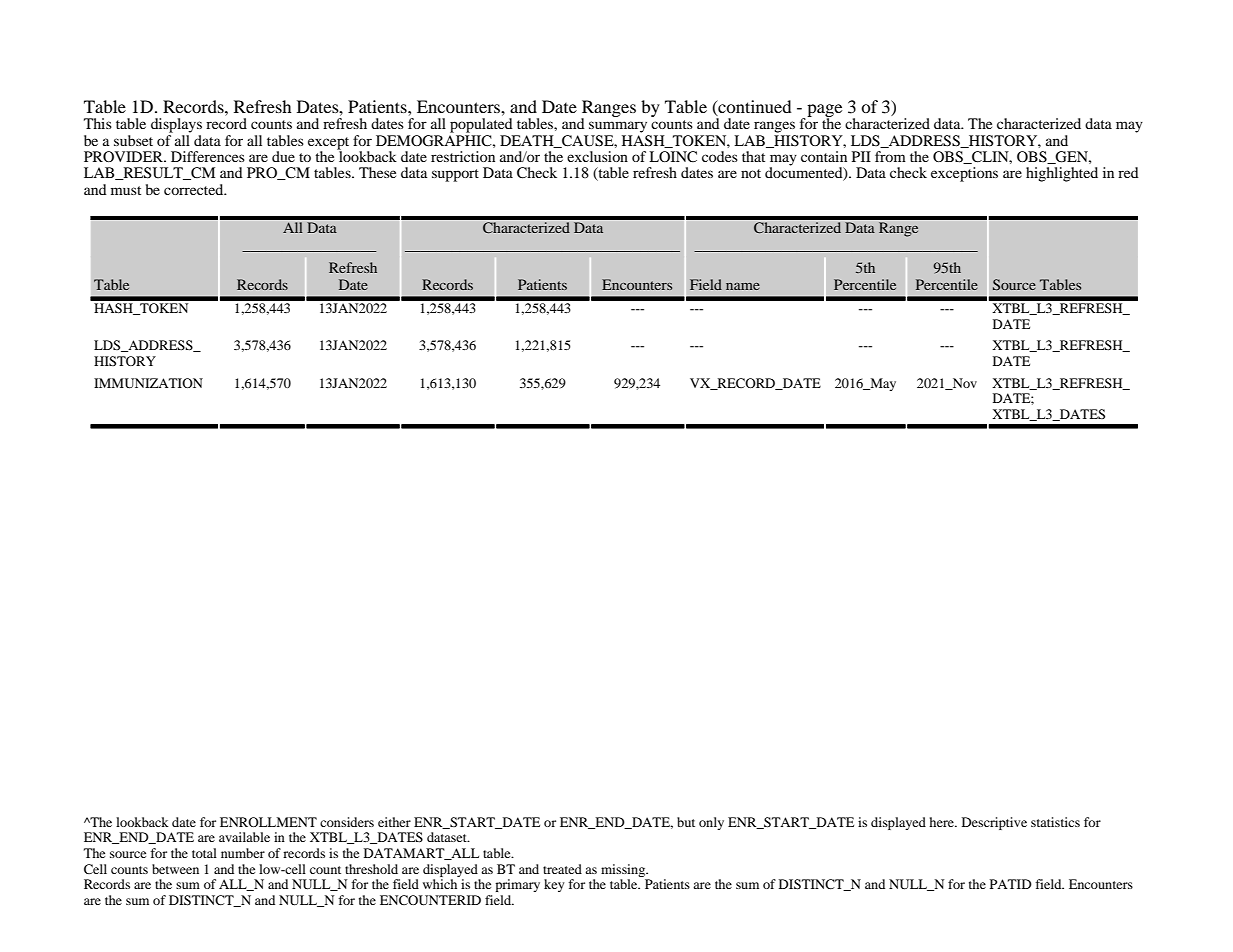  I want to click on summary, so click(618, 127).
